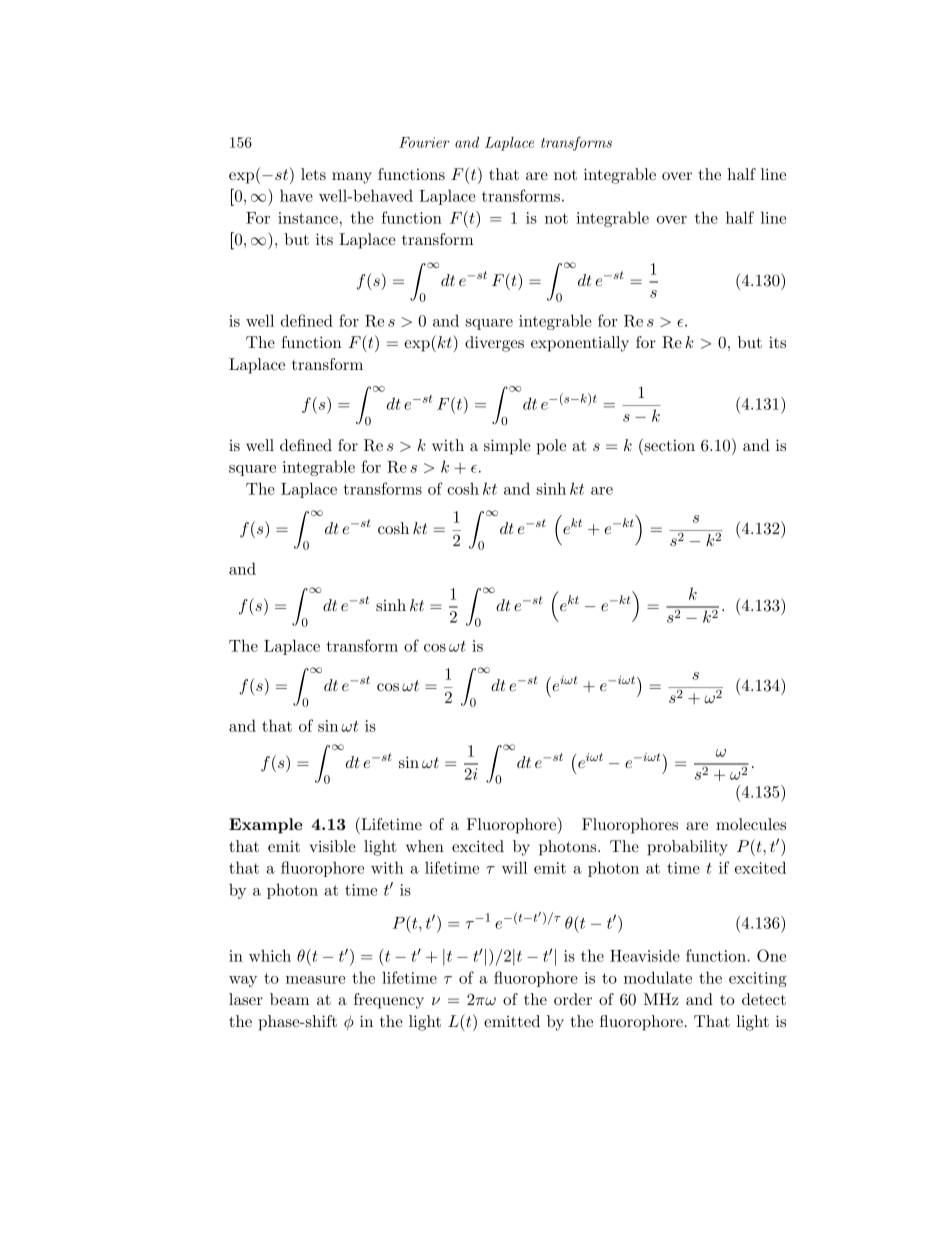  What do you see at coordinates (751, 824) in the document?
I see `molecules` at bounding box center [751, 824].
